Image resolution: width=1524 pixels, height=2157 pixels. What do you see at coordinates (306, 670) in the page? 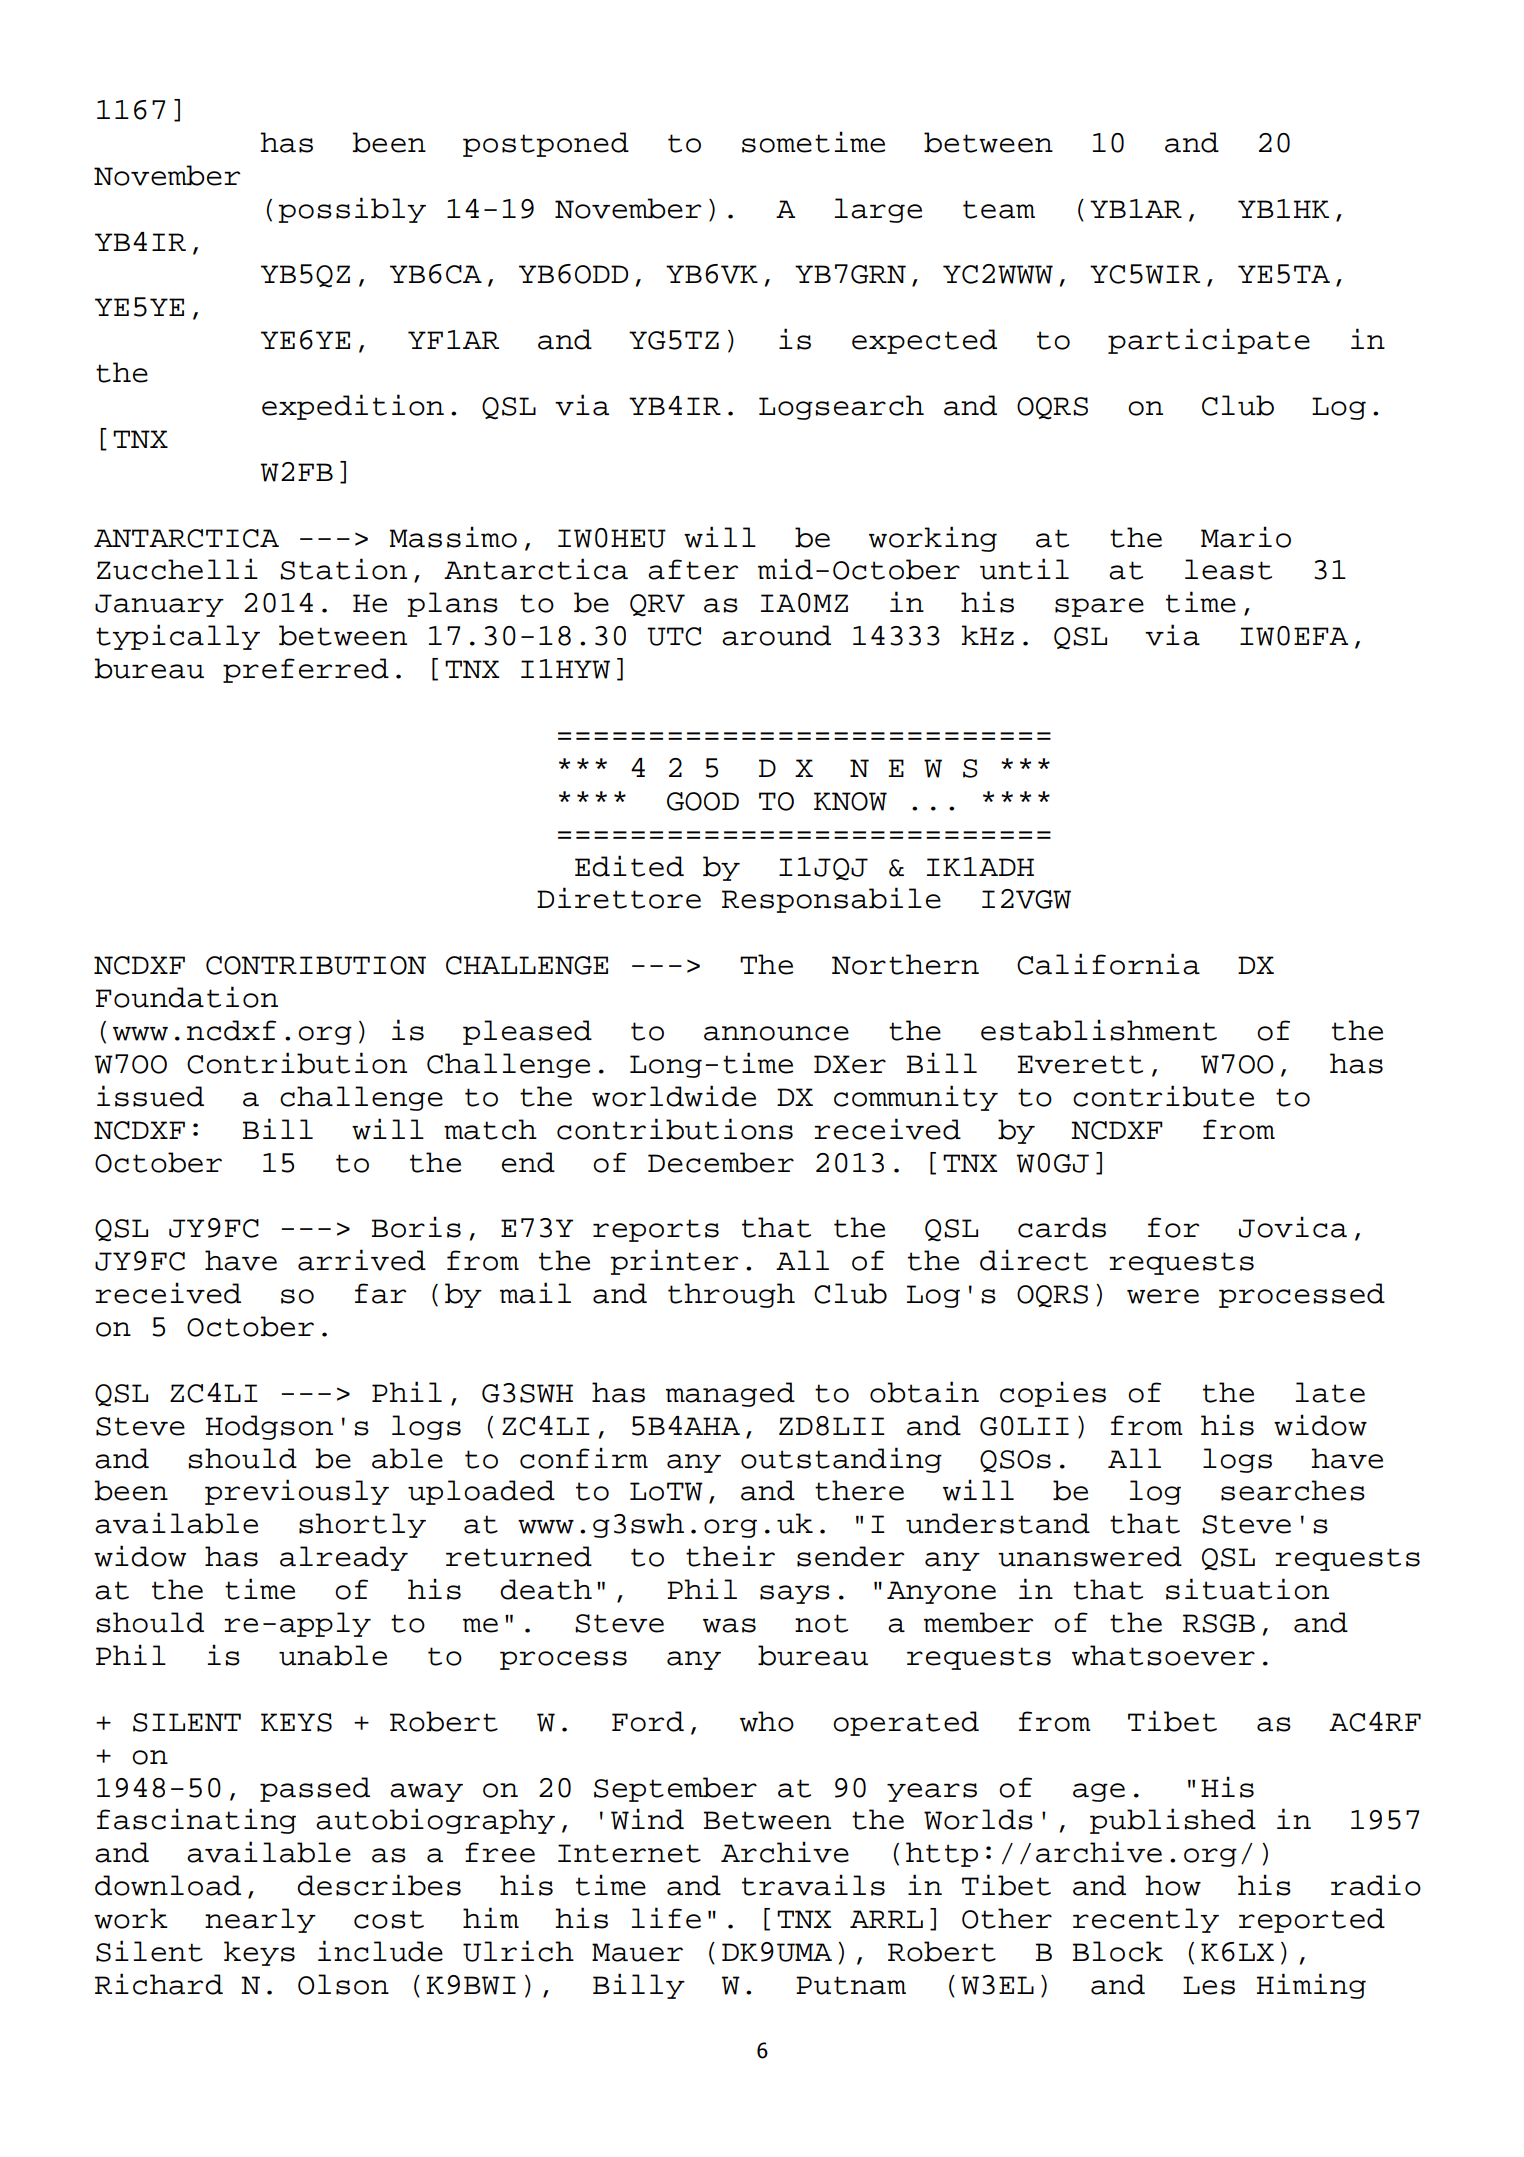
I see `preferred` at bounding box center [306, 670].
